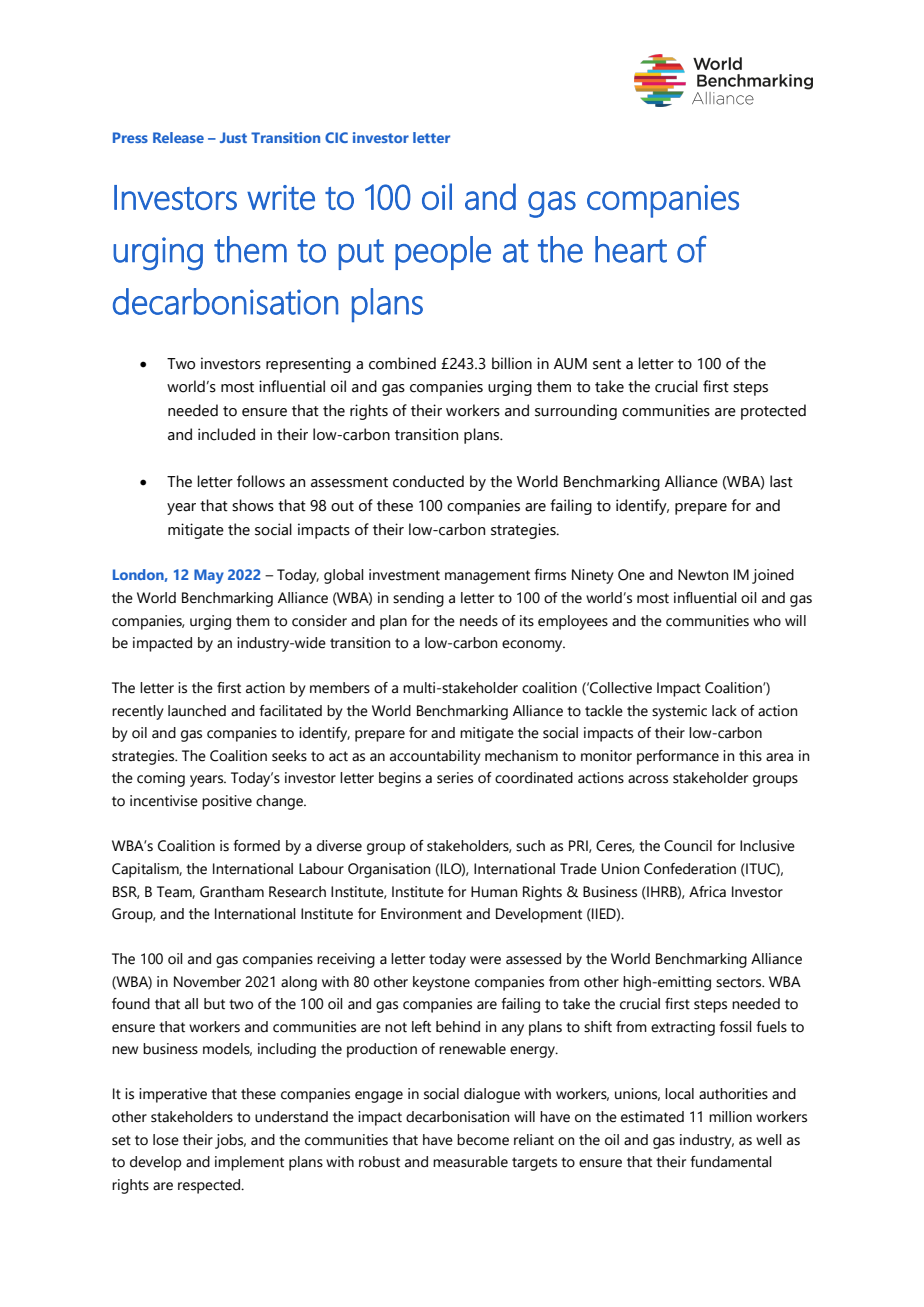 The width and height of the document is (924, 1307). I want to click on Release, so click(178, 137).
